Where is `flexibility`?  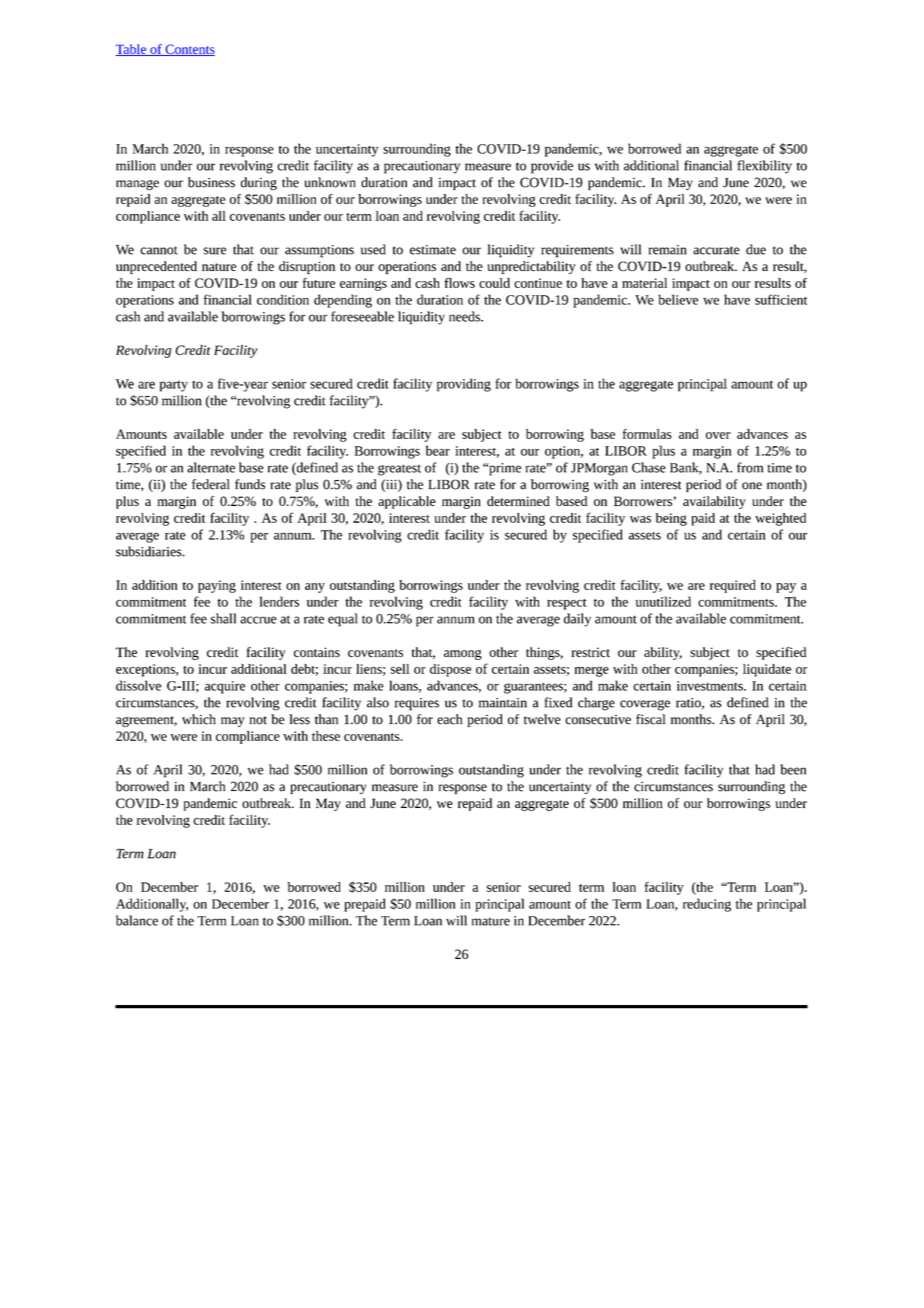 flexibility is located at coordinates (764, 167).
